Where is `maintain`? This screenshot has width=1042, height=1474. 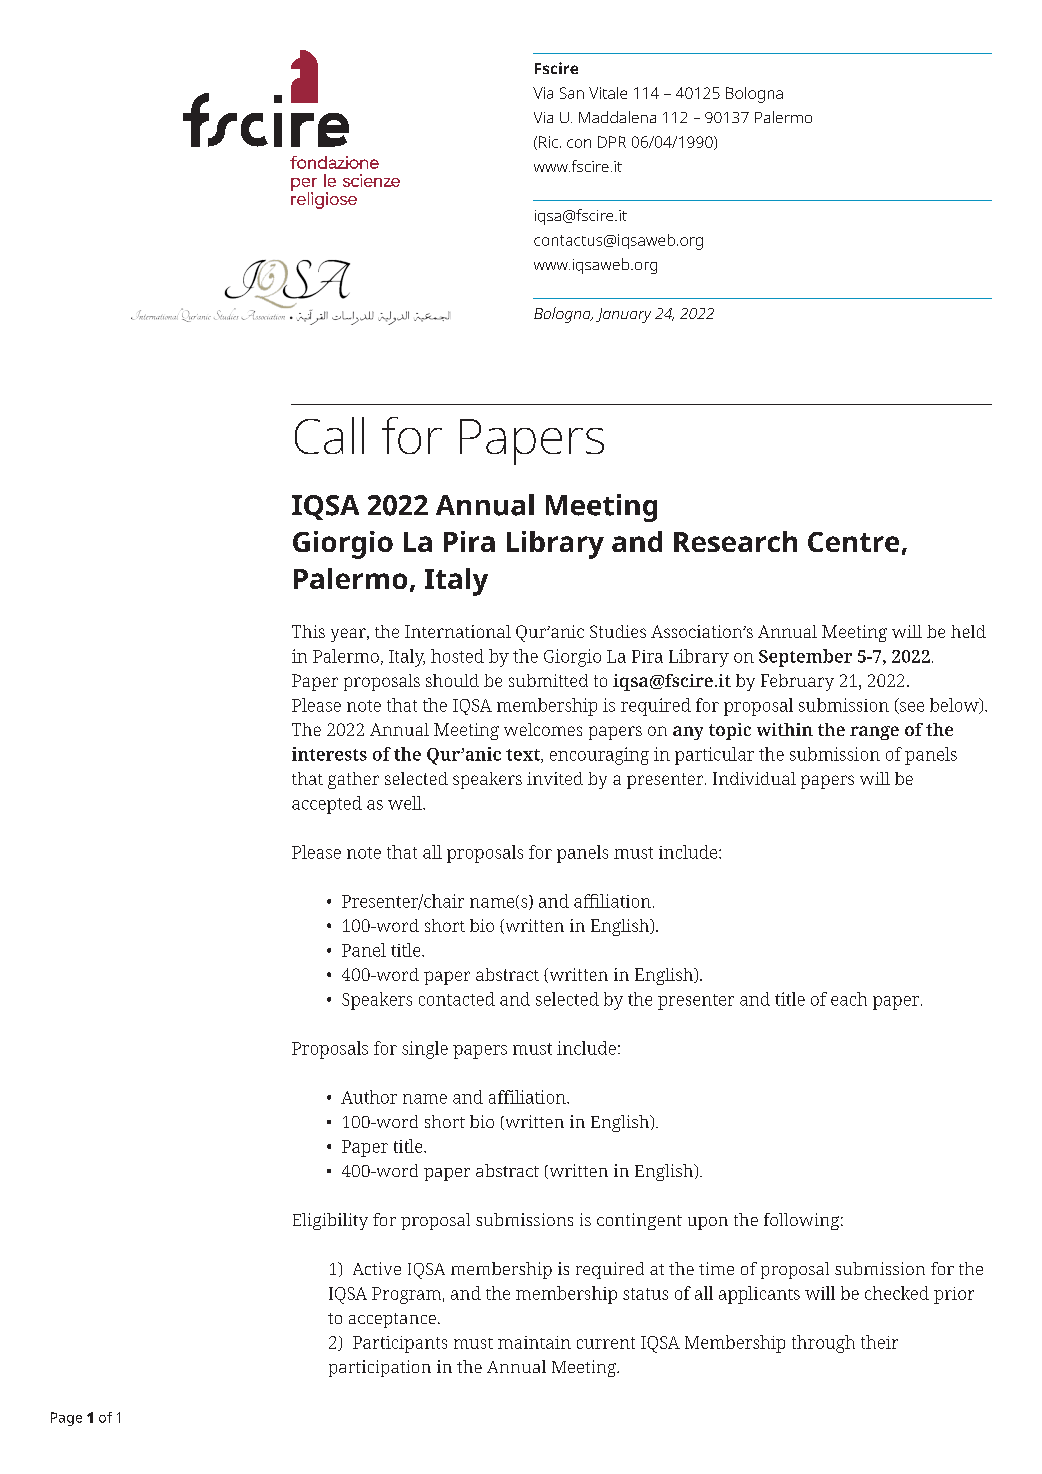 maintain is located at coordinates (534, 1342).
